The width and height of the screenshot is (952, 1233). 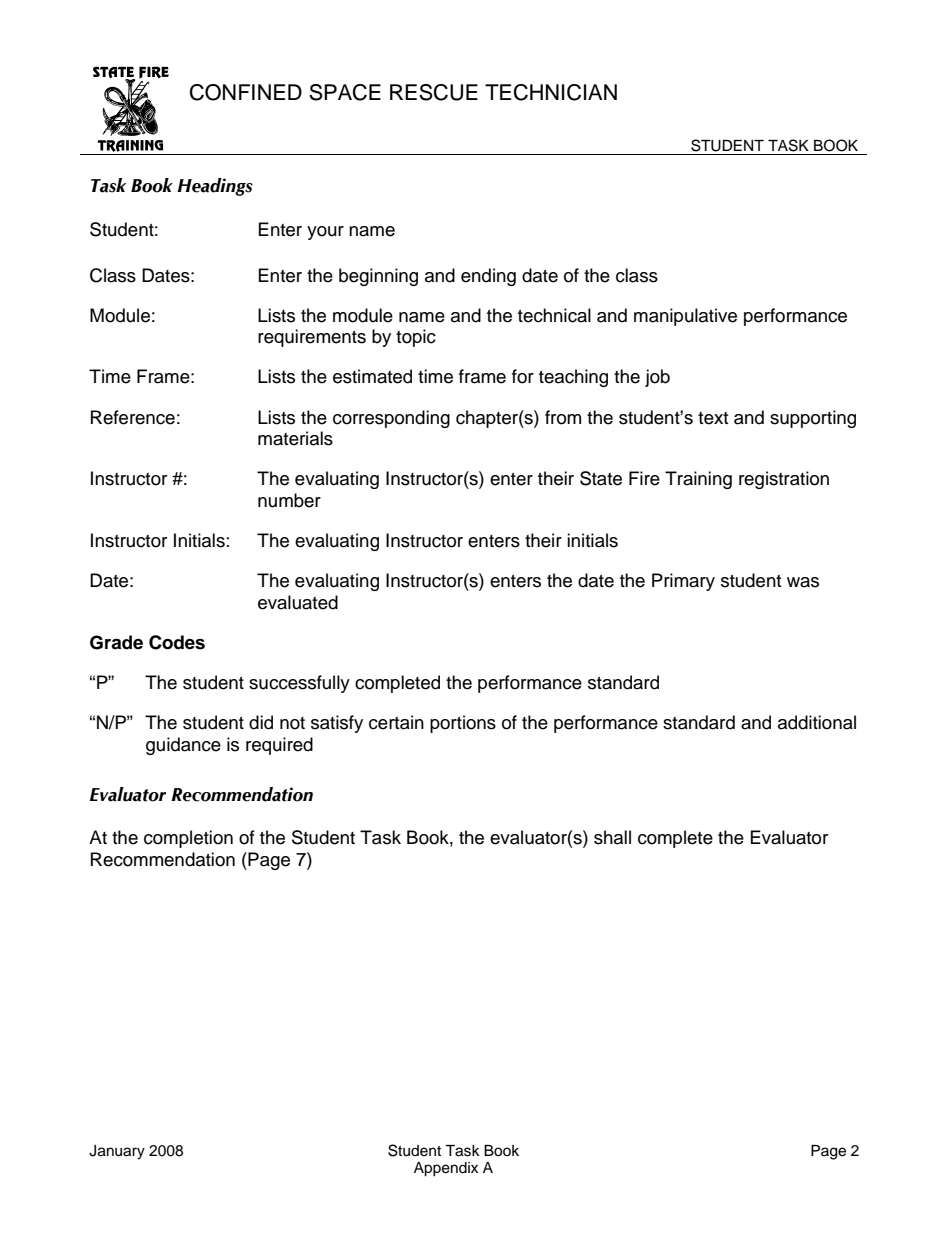 What do you see at coordinates (188, 839) in the screenshot?
I see `completion` at bounding box center [188, 839].
